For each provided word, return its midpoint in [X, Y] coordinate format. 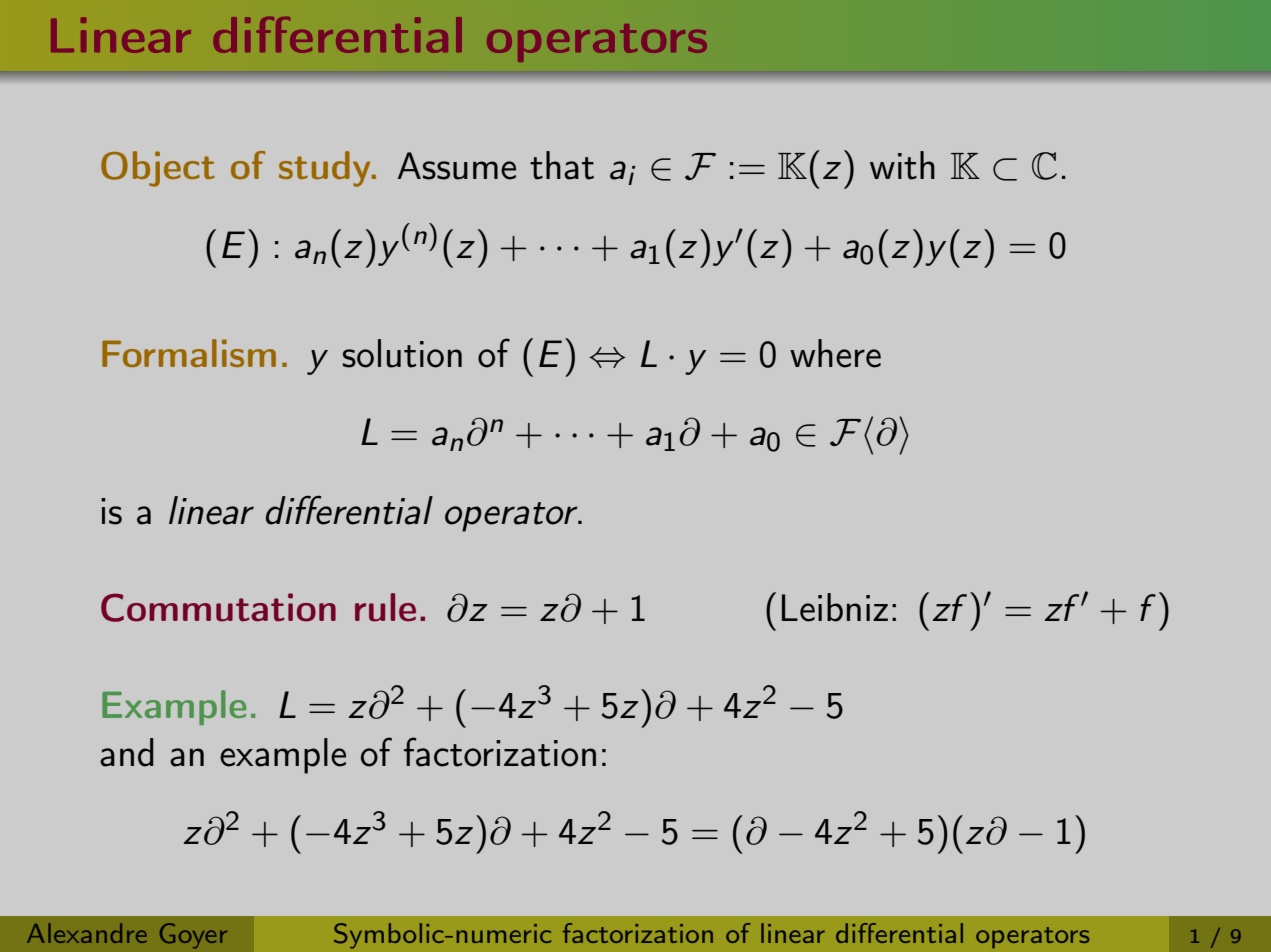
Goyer [193, 936]
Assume [457, 166]
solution [402, 353]
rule [385, 607]
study [326, 169]
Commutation [218, 607]
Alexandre [87, 933]
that [562, 165]
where [835, 353]
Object [158, 169]
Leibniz [835, 607]
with [902, 165]
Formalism [189, 353]
